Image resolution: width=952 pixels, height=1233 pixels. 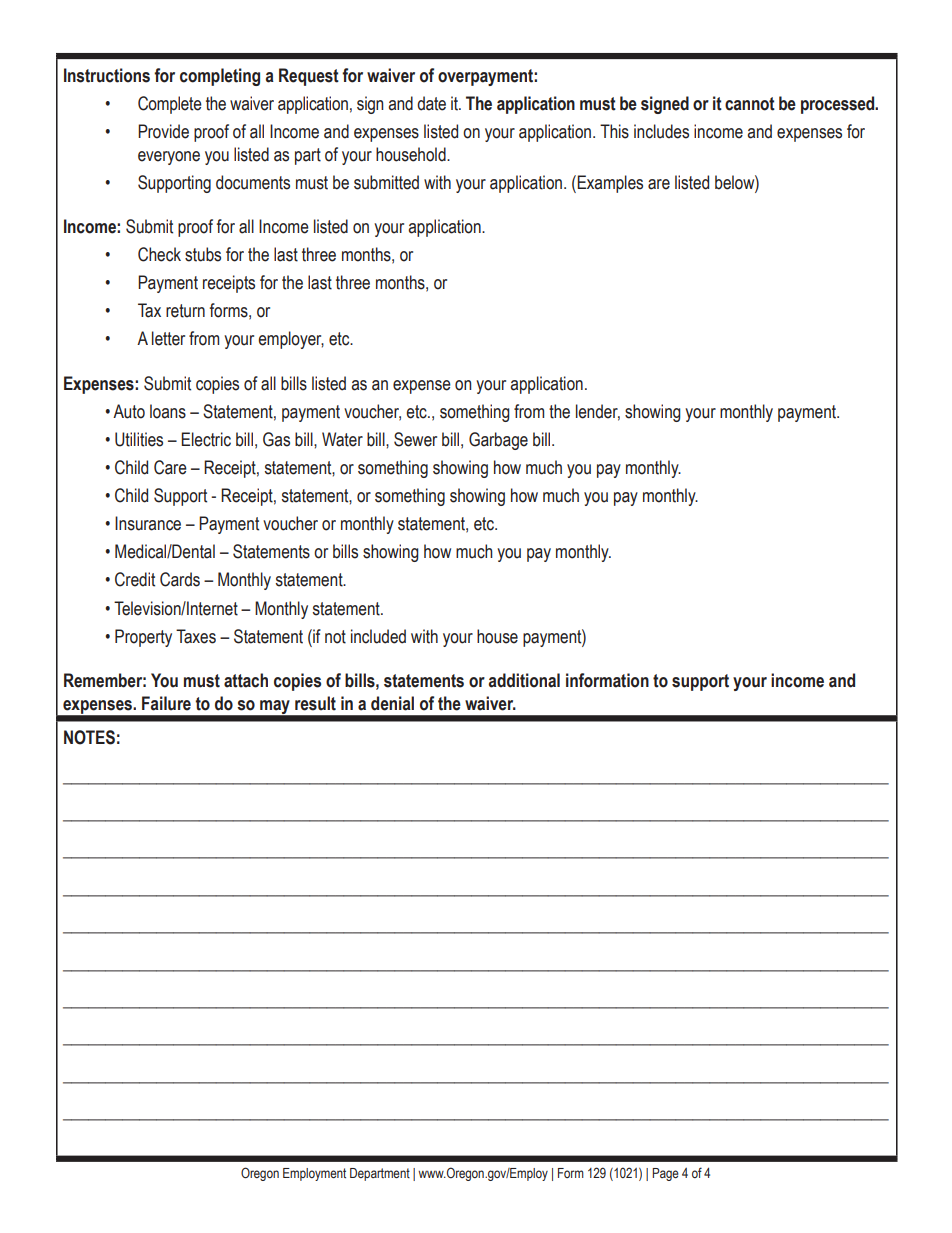 I want to click on NOTES, so click(x=89, y=737).
